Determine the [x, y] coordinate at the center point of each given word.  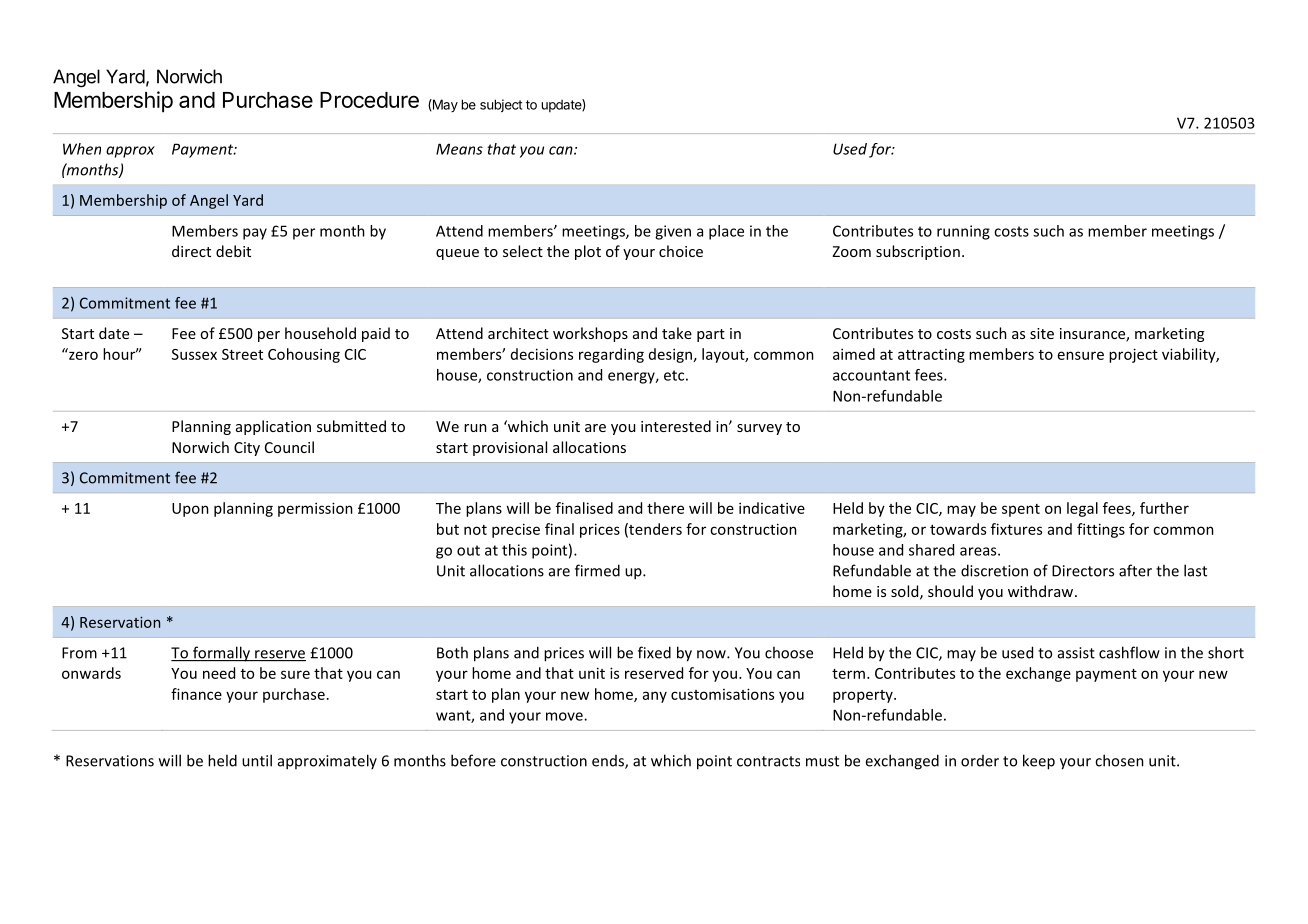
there [665, 508]
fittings [1101, 530]
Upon [190, 510]
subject [501, 105]
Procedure [369, 100]
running [963, 232]
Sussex [194, 354]
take [677, 333]
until [257, 760]
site [1042, 333]
